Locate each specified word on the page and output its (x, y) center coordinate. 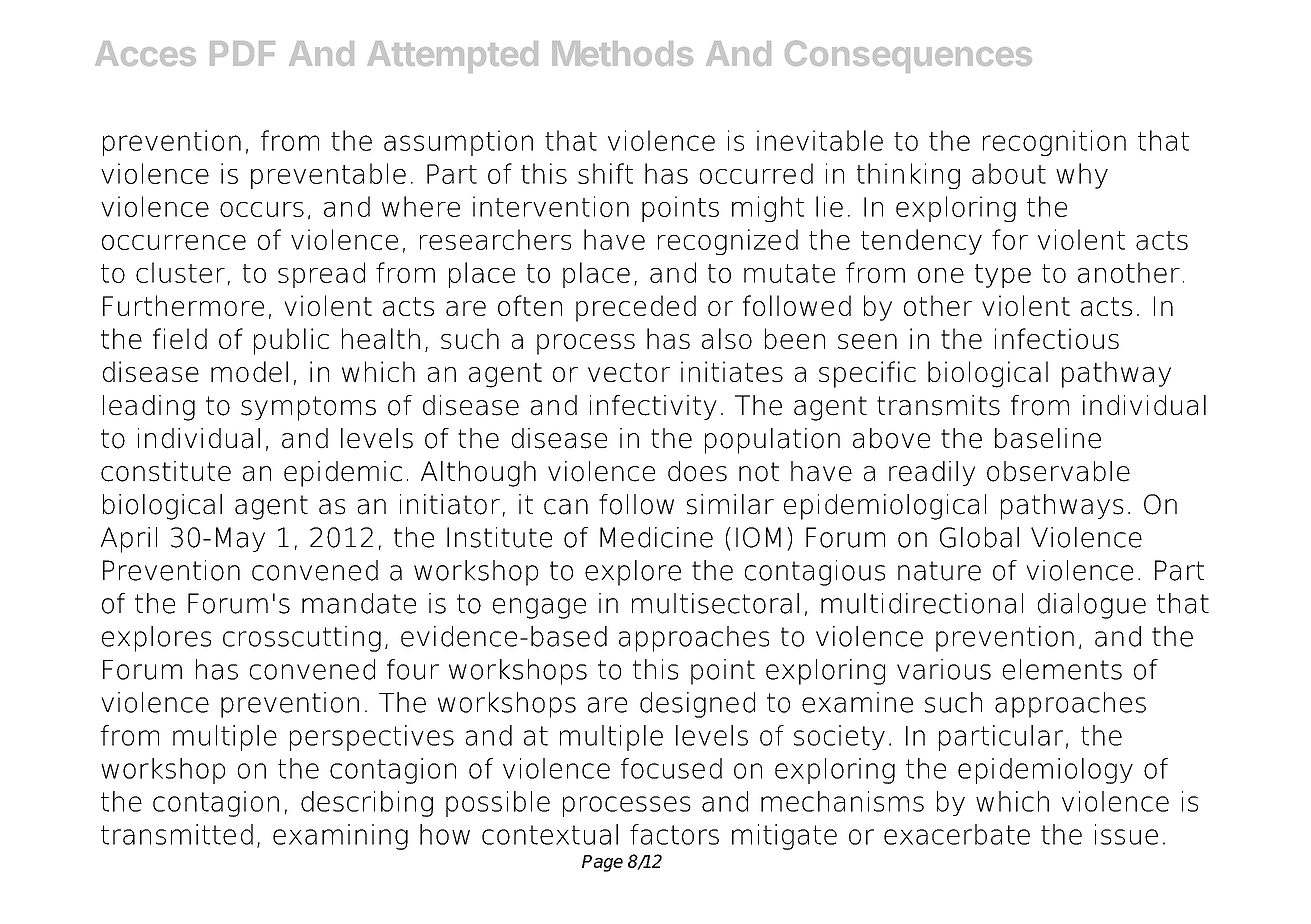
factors (674, 834)
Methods (622, 53)
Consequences (908, 56)
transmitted (177, 834)
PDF (242, 53)
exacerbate (957, 834)
